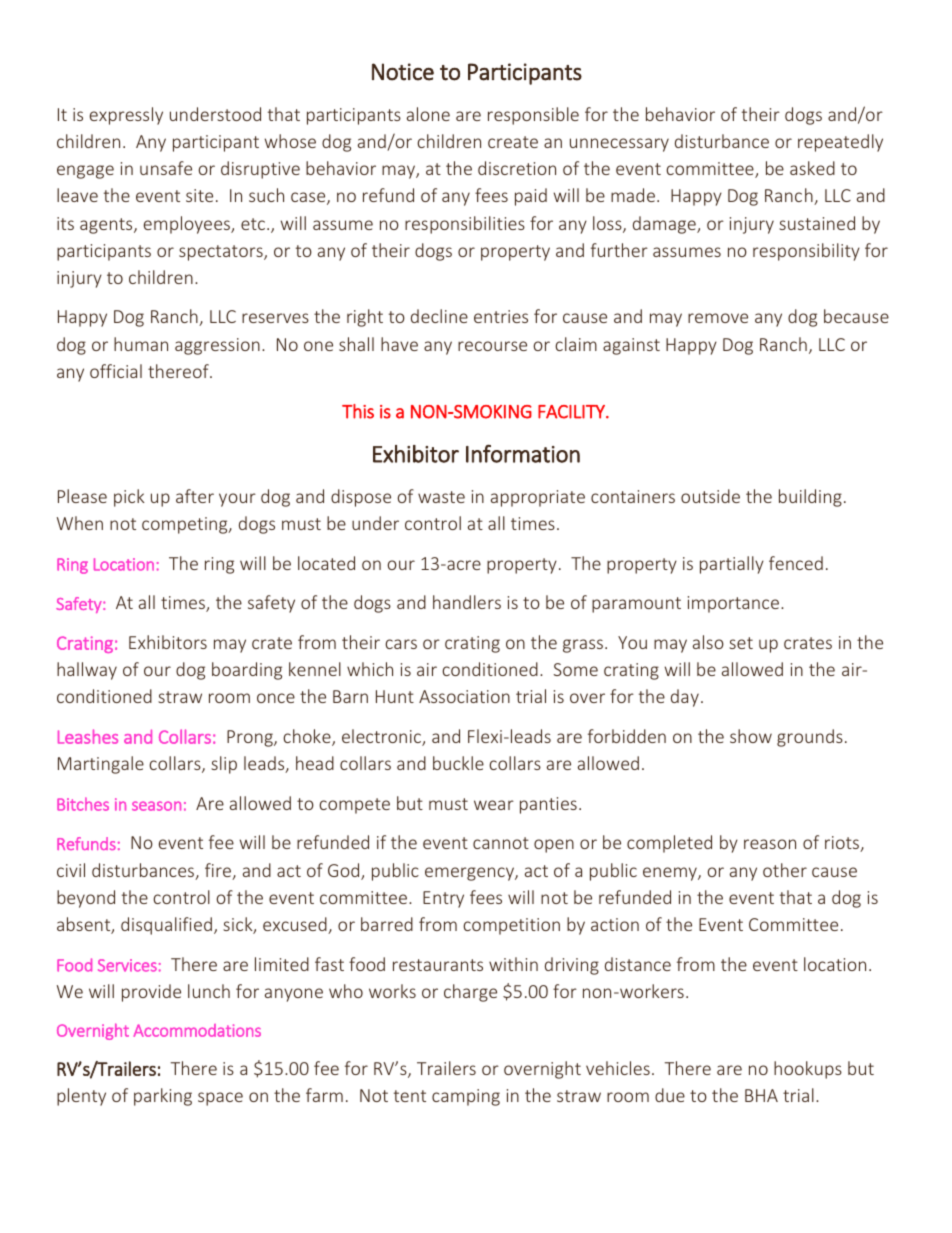 This screenshot has height=1233, width=952. I want to click on human, so click(141, 344).
